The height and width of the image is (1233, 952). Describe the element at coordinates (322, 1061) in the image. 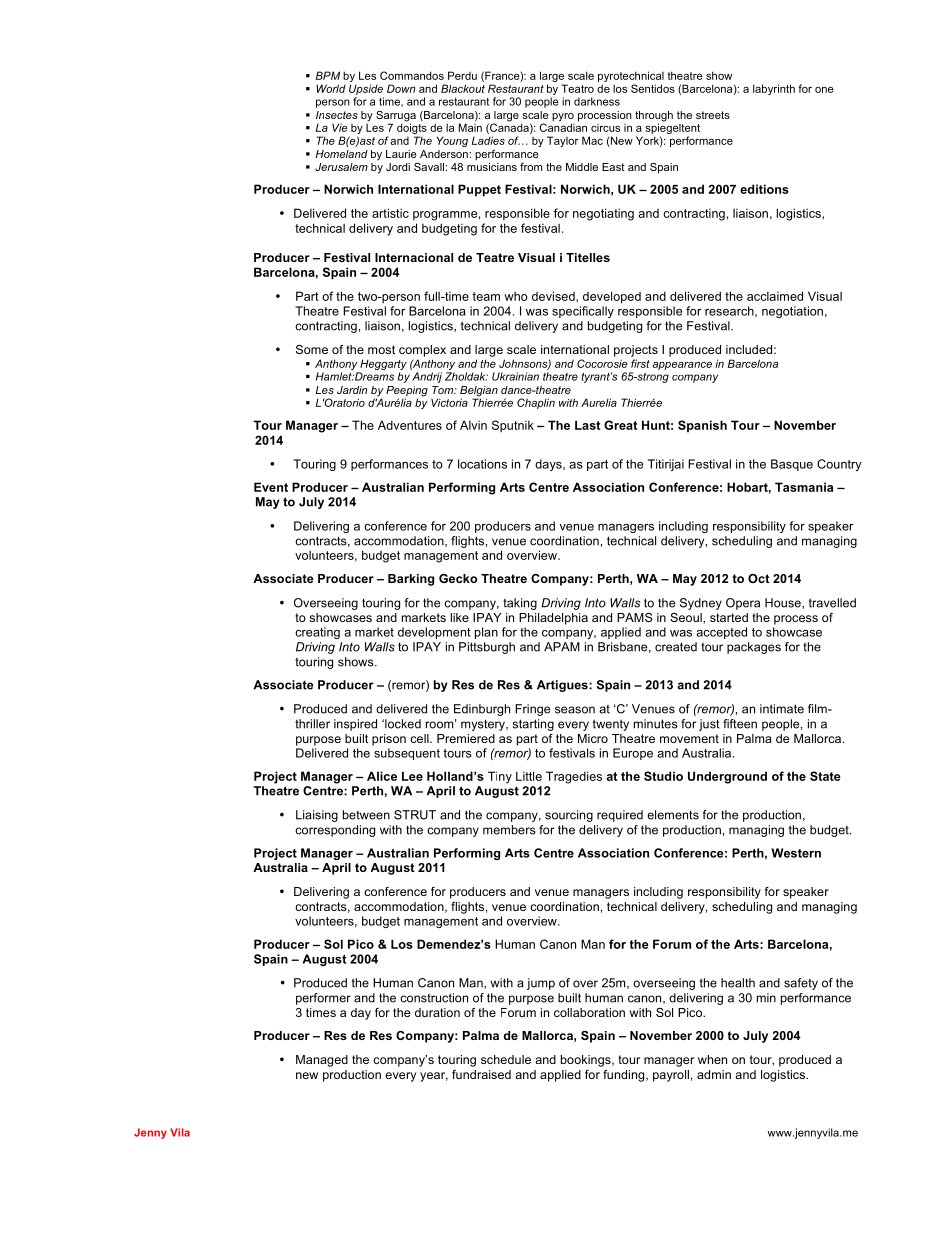

I see `Managed` at that location.
